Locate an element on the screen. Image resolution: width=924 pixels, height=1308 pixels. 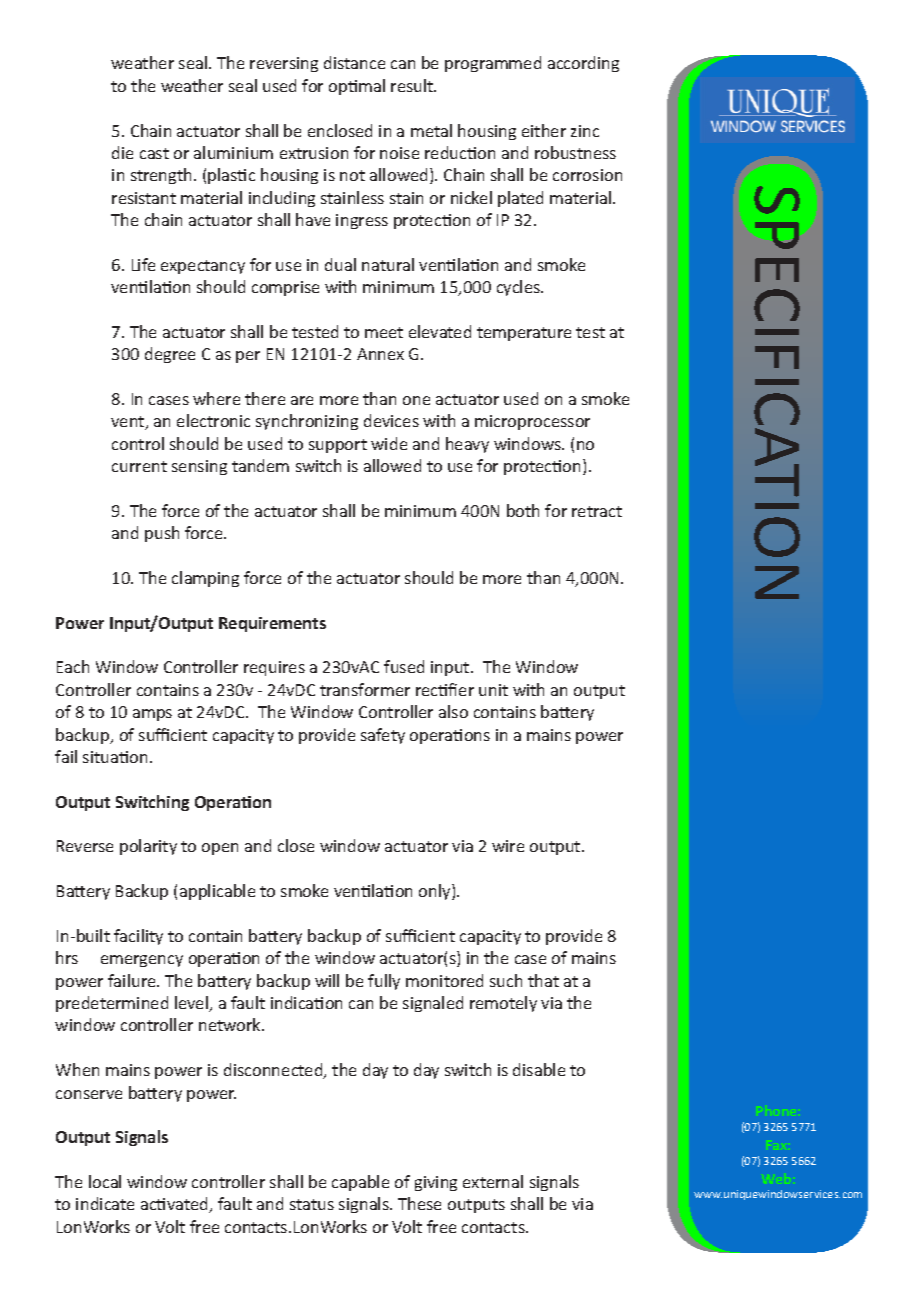
Requirements is located at coordinates (272, 624).
